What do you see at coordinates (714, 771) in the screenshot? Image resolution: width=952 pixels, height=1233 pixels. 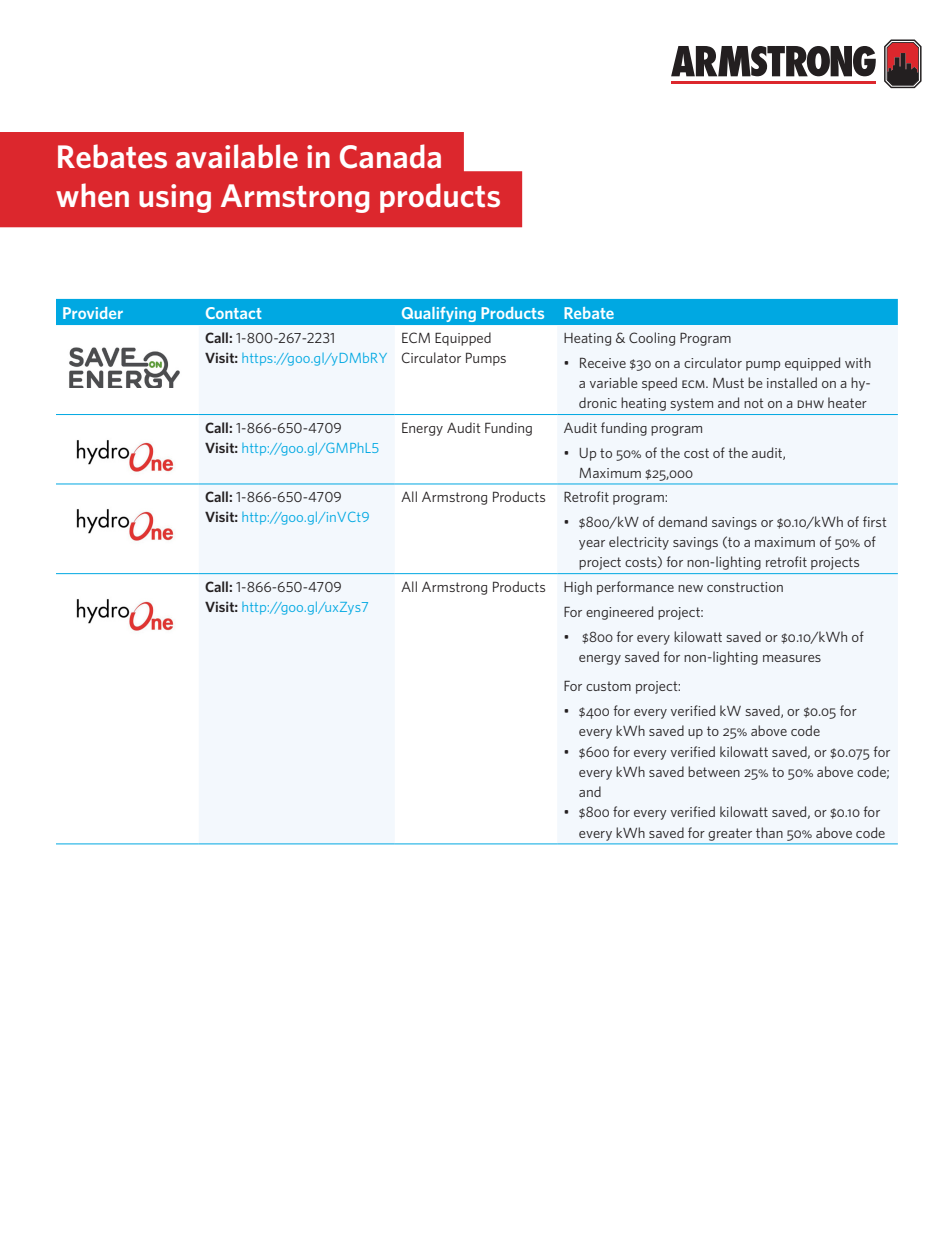 I see `between` at bounding box center [714, 771].
